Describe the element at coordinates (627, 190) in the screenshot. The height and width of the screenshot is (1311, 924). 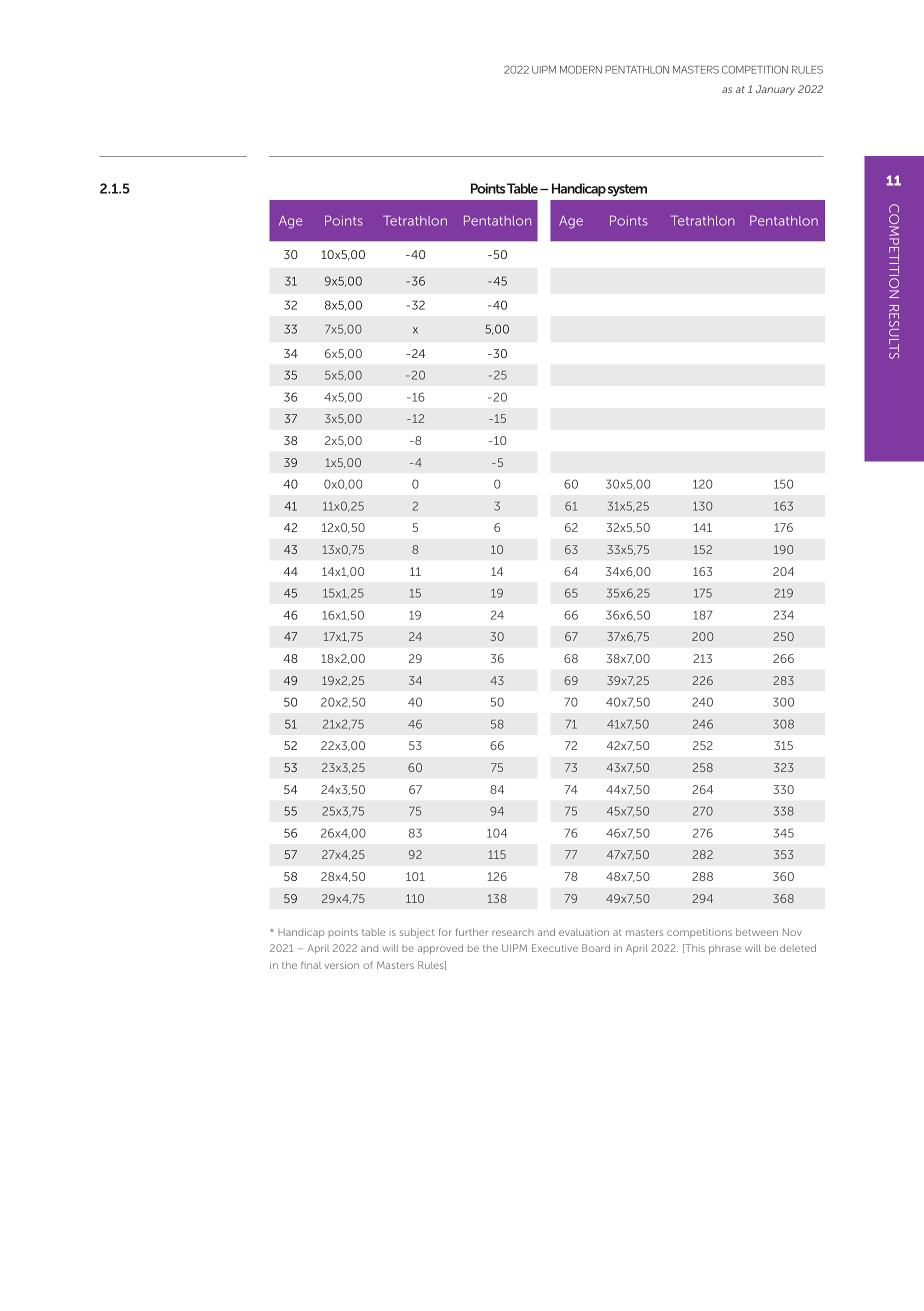
I see `system` at that location.
